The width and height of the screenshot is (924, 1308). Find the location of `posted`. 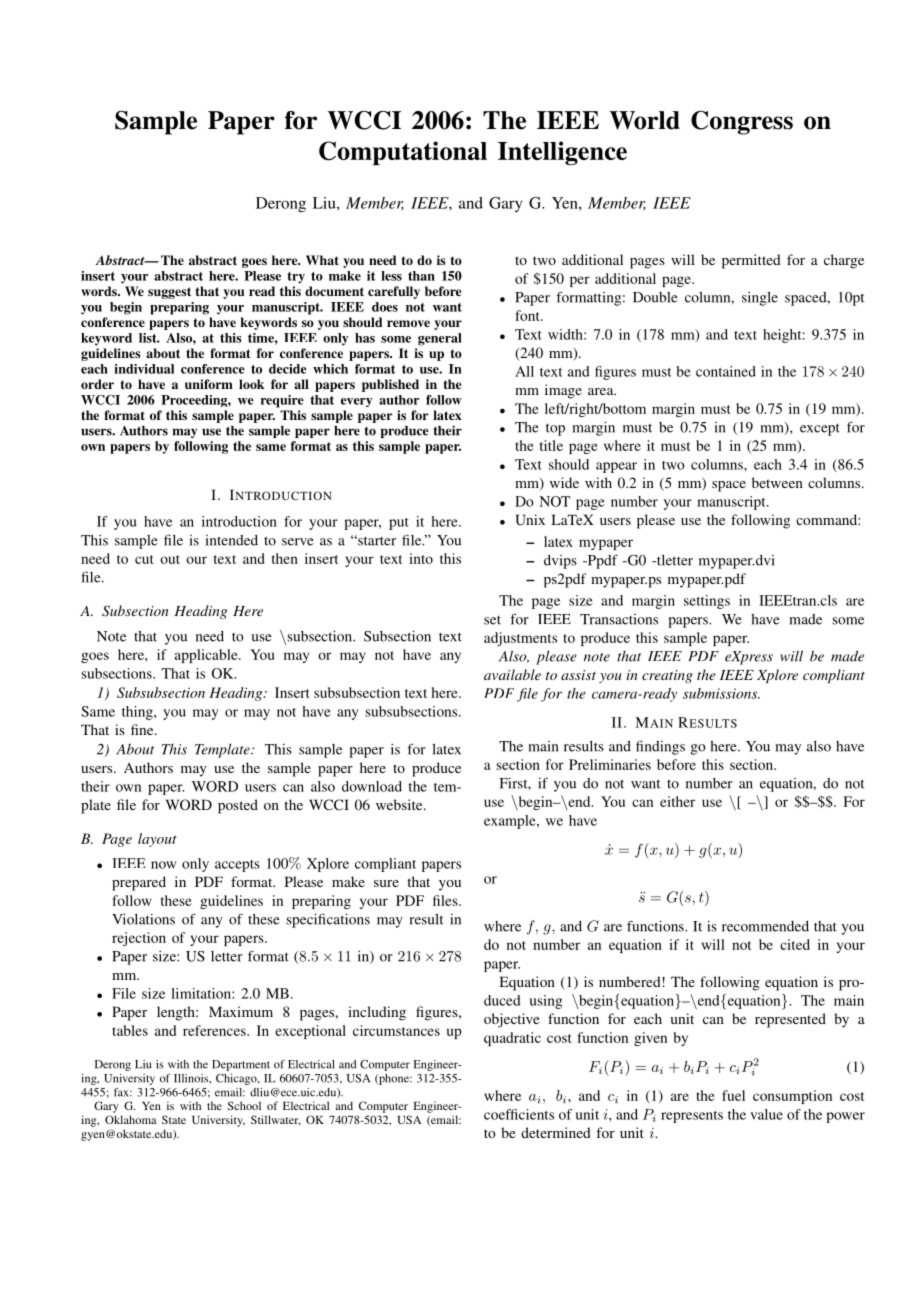

posted is located at coordinates (238, 806).
